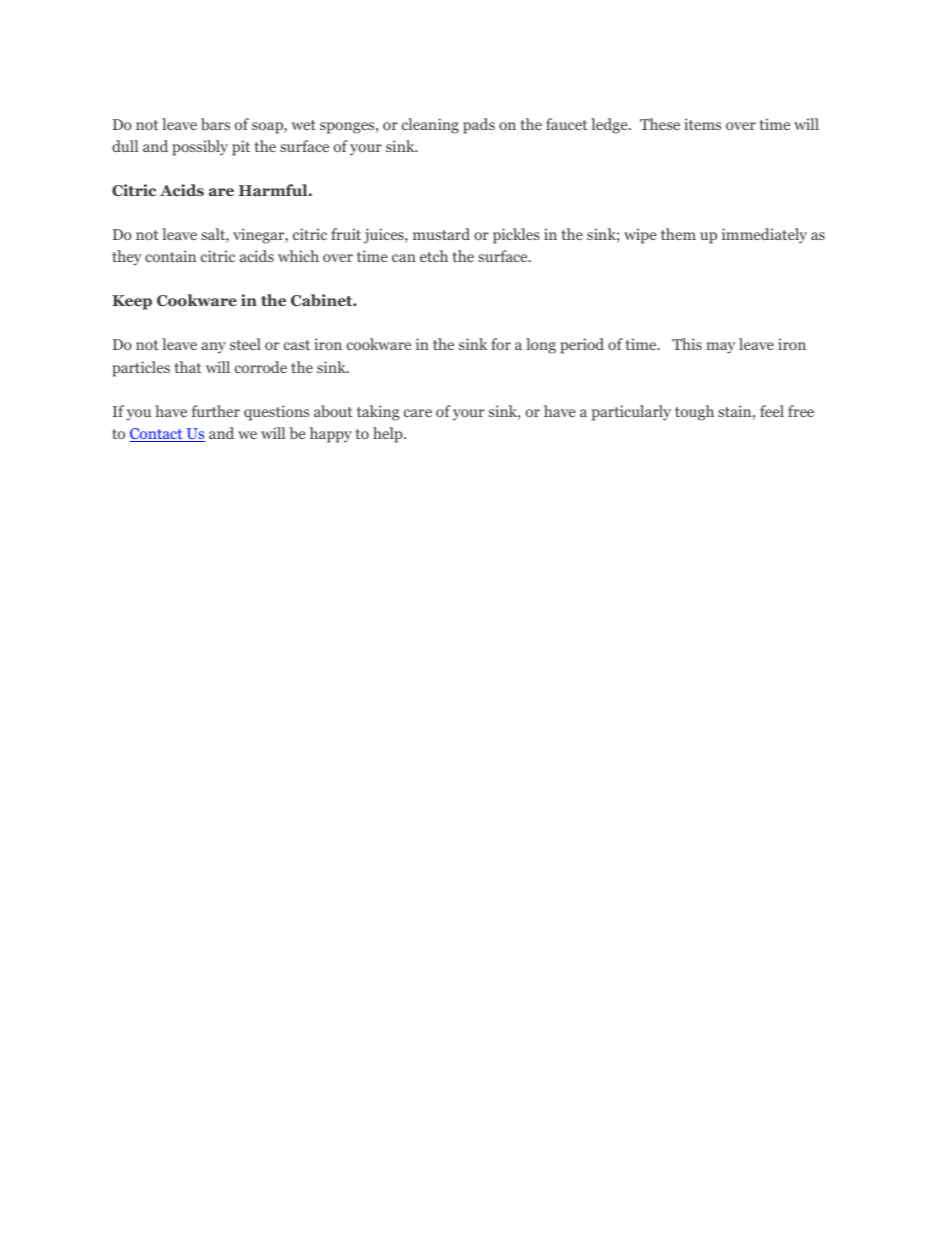 The height and width of the image is (1233, 952). Describe the element at coordinates (418, 413) in the image. I see `care` at that location.
